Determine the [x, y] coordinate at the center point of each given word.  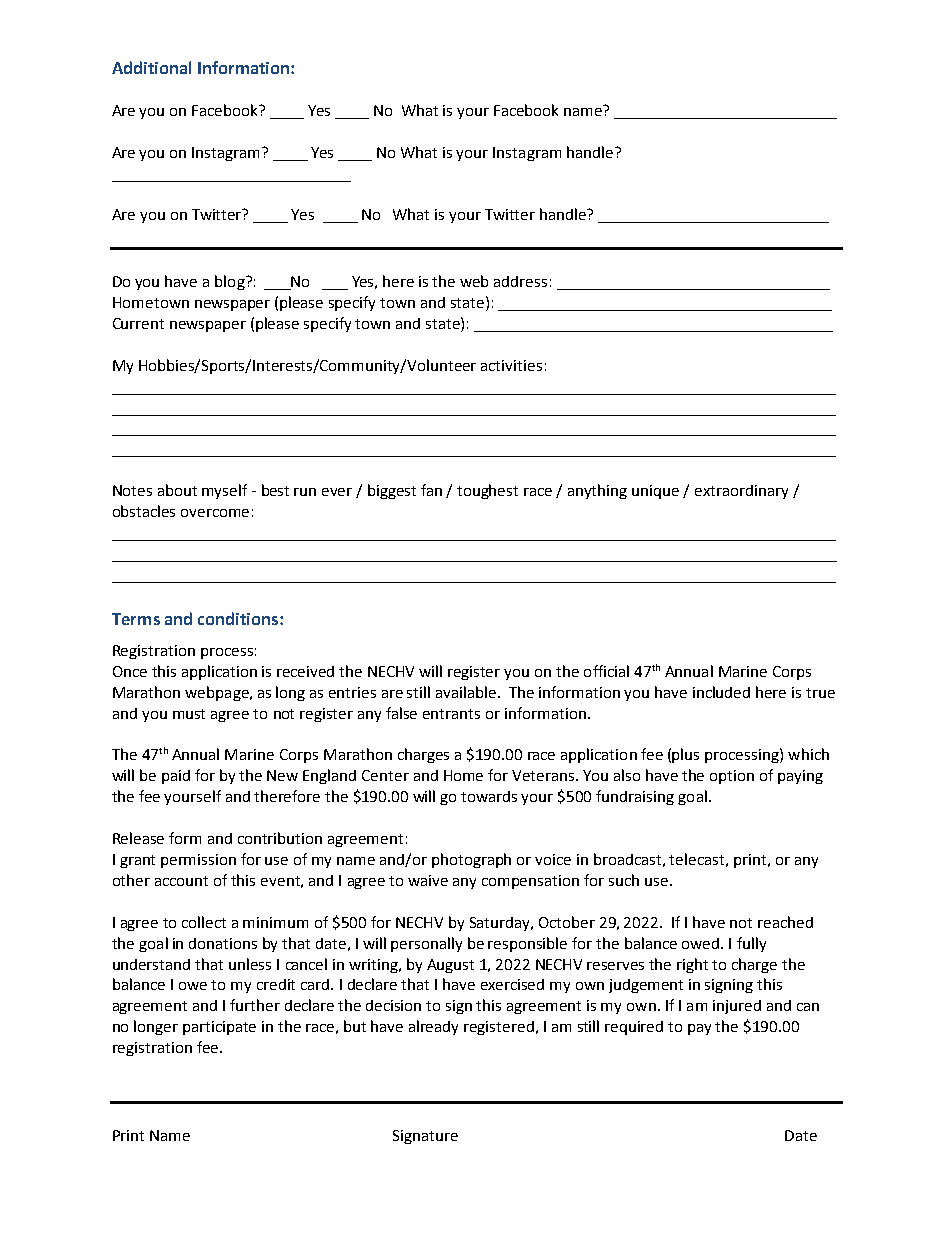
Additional [151, 67]
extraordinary [741, 492]
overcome [215, 513]
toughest [487, 491]
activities [511, 365]
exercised [512, 984]
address [520, 281]
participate [219, 1028]
